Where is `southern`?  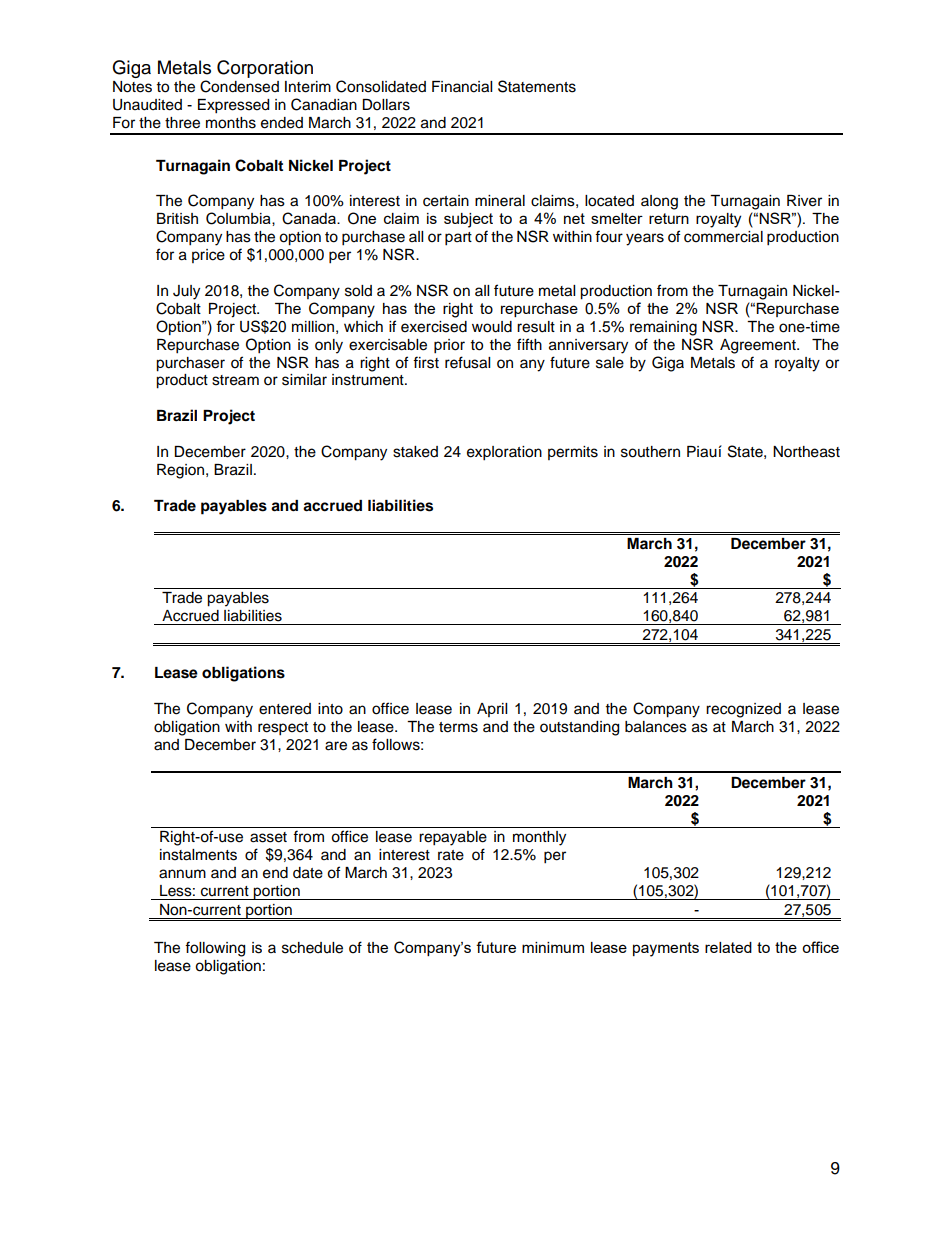 southern is located at coordinates (650, 452).
